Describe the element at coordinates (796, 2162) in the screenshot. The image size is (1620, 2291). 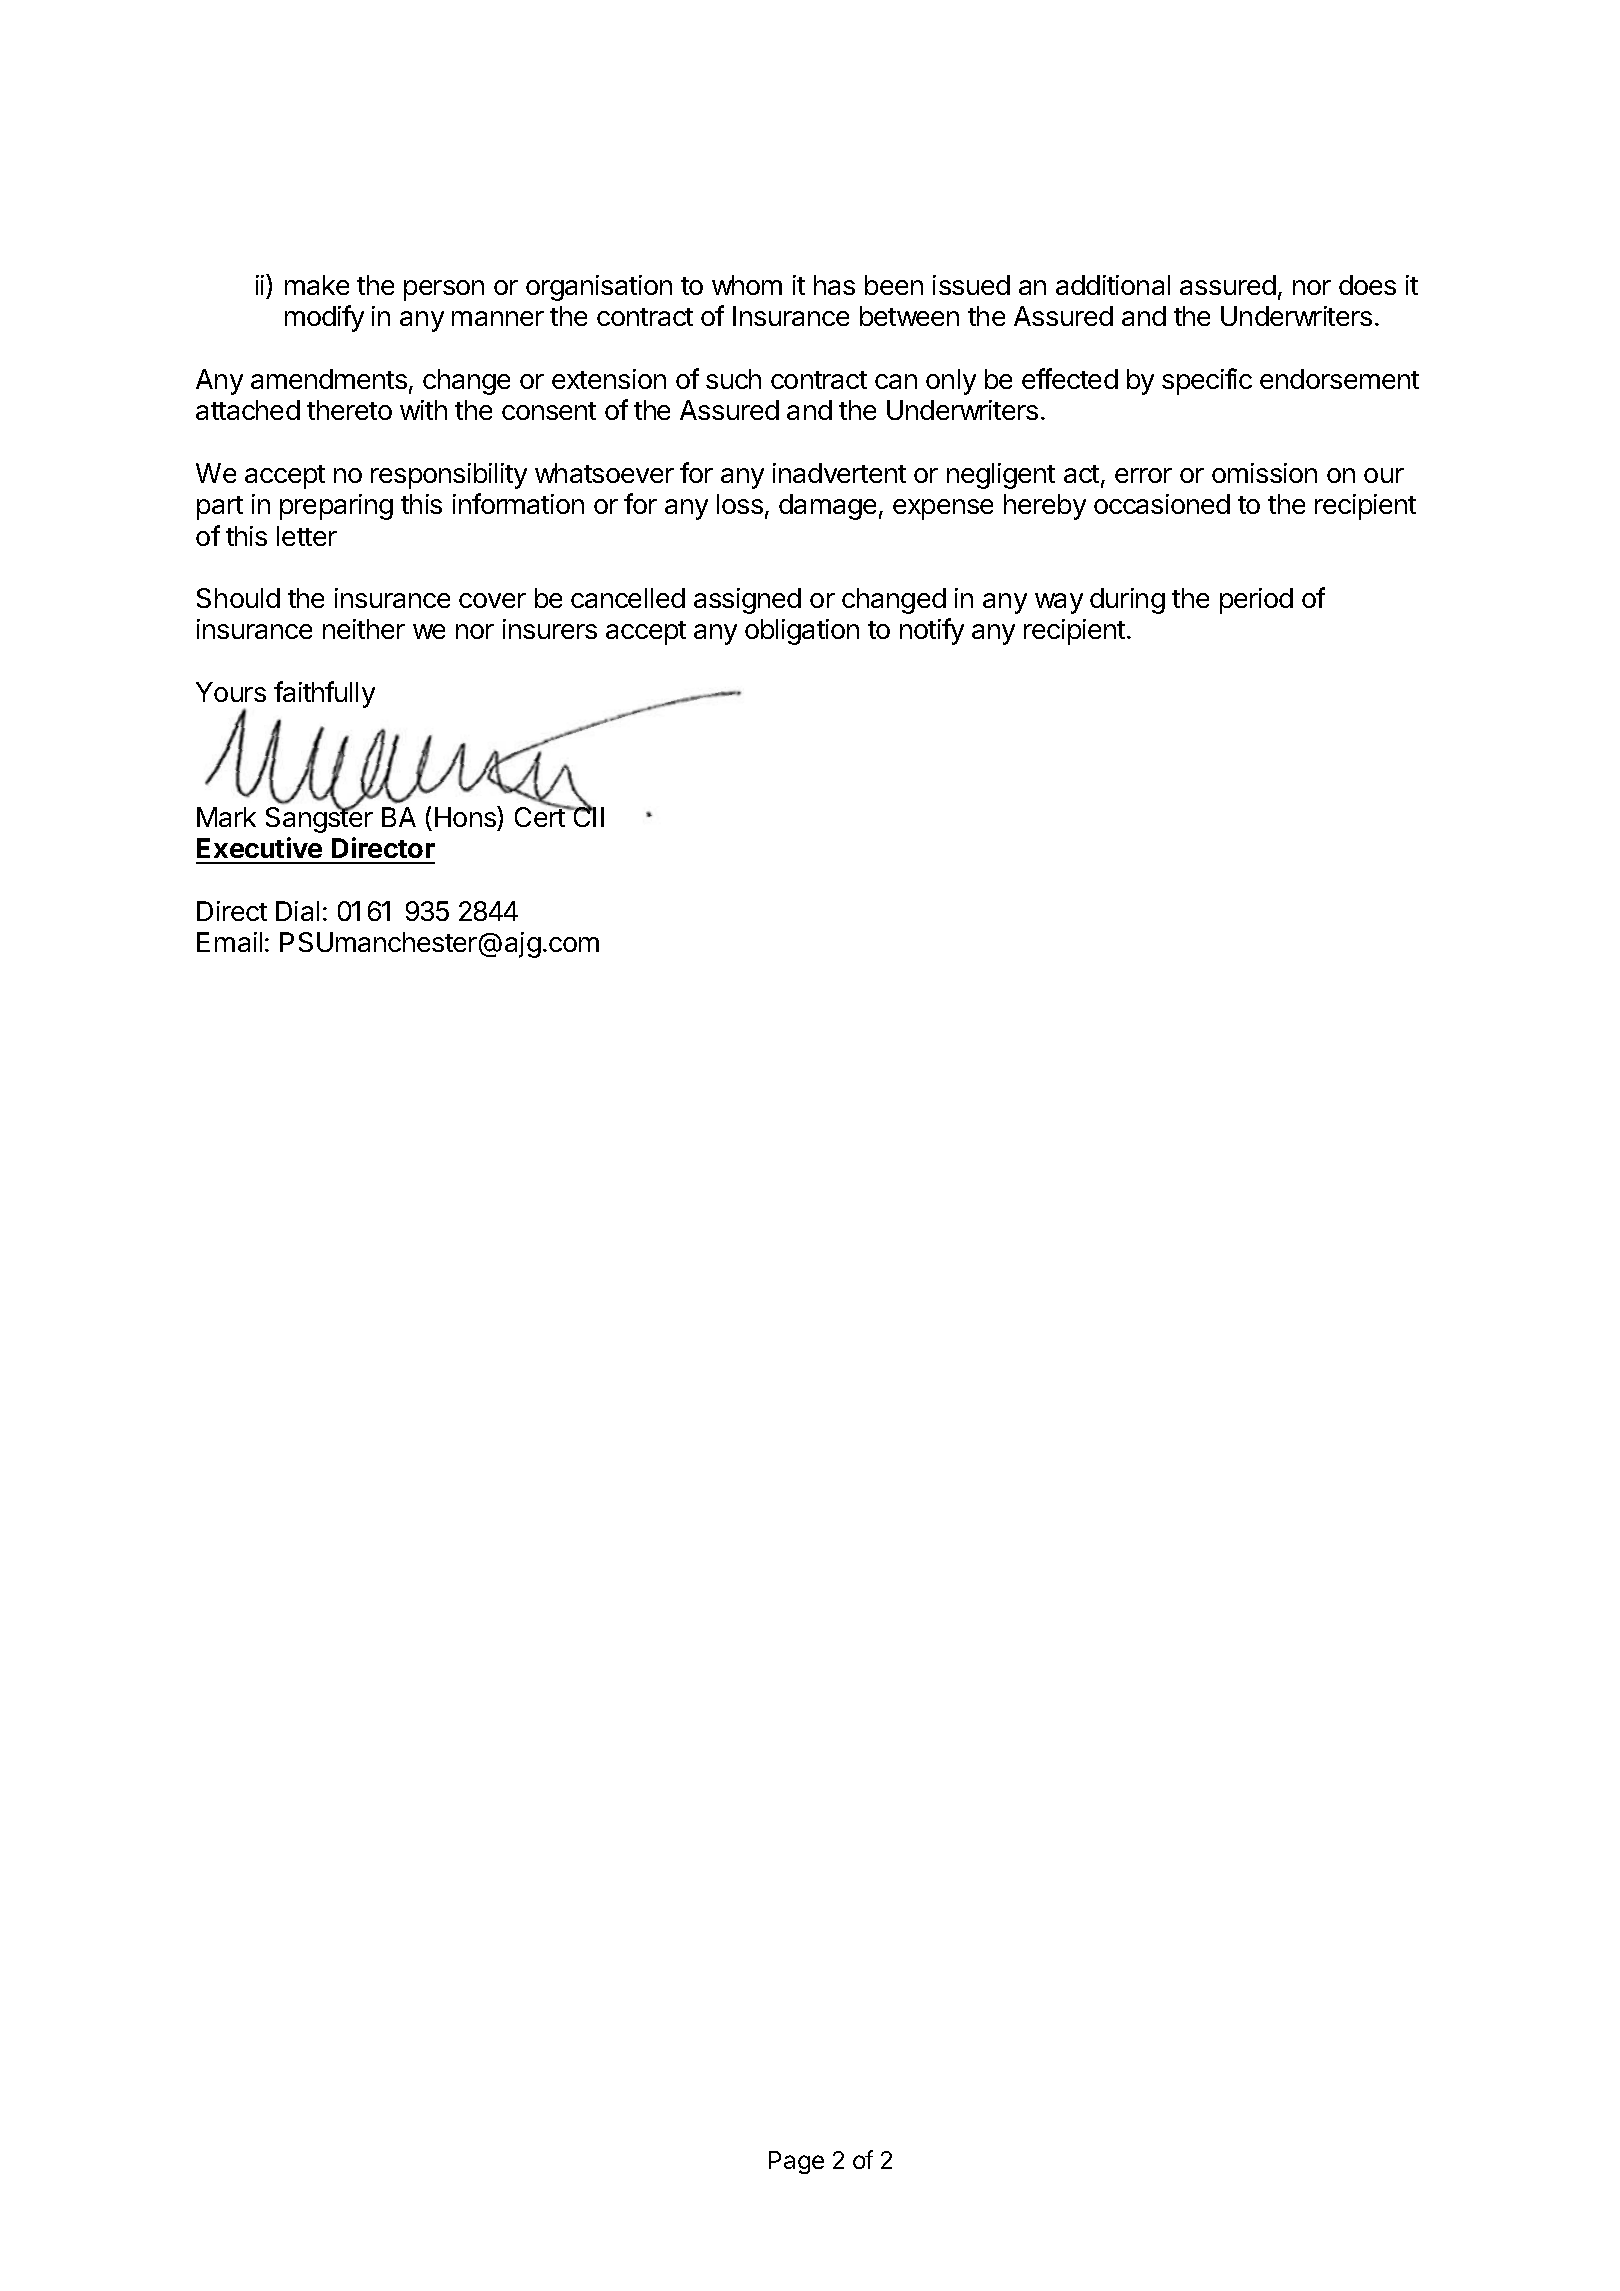
I see `Page` at that location.
